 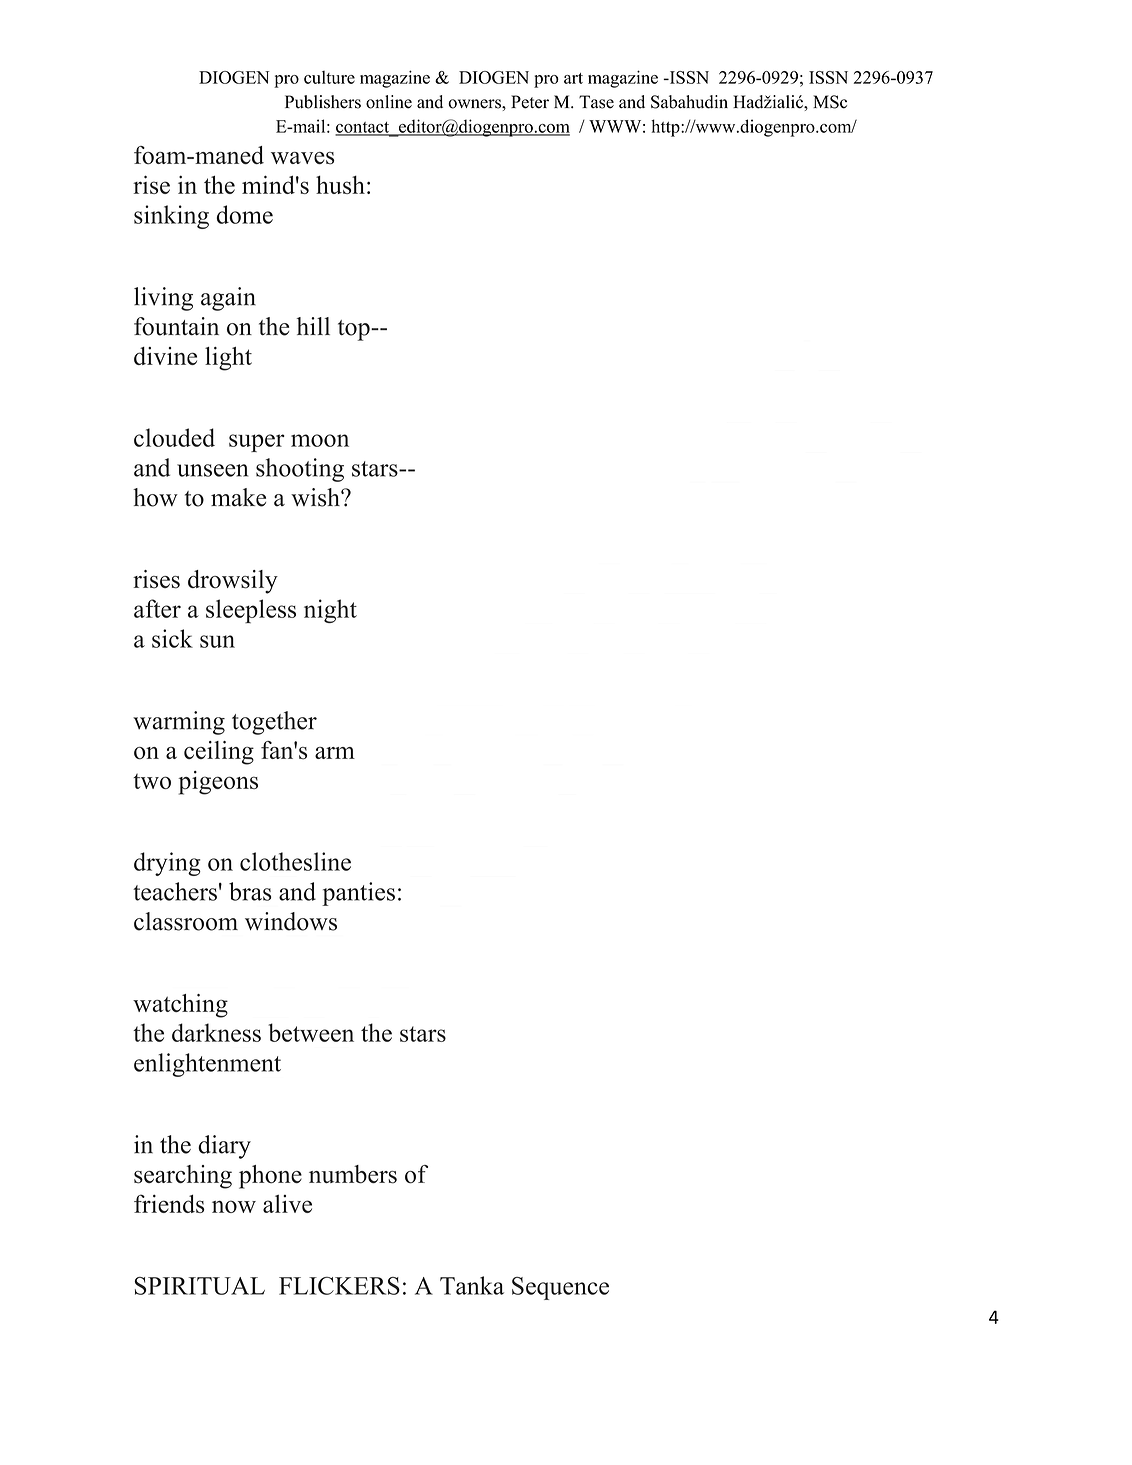 I want to click on FLICKERS, so click(x=339, y=1286).
